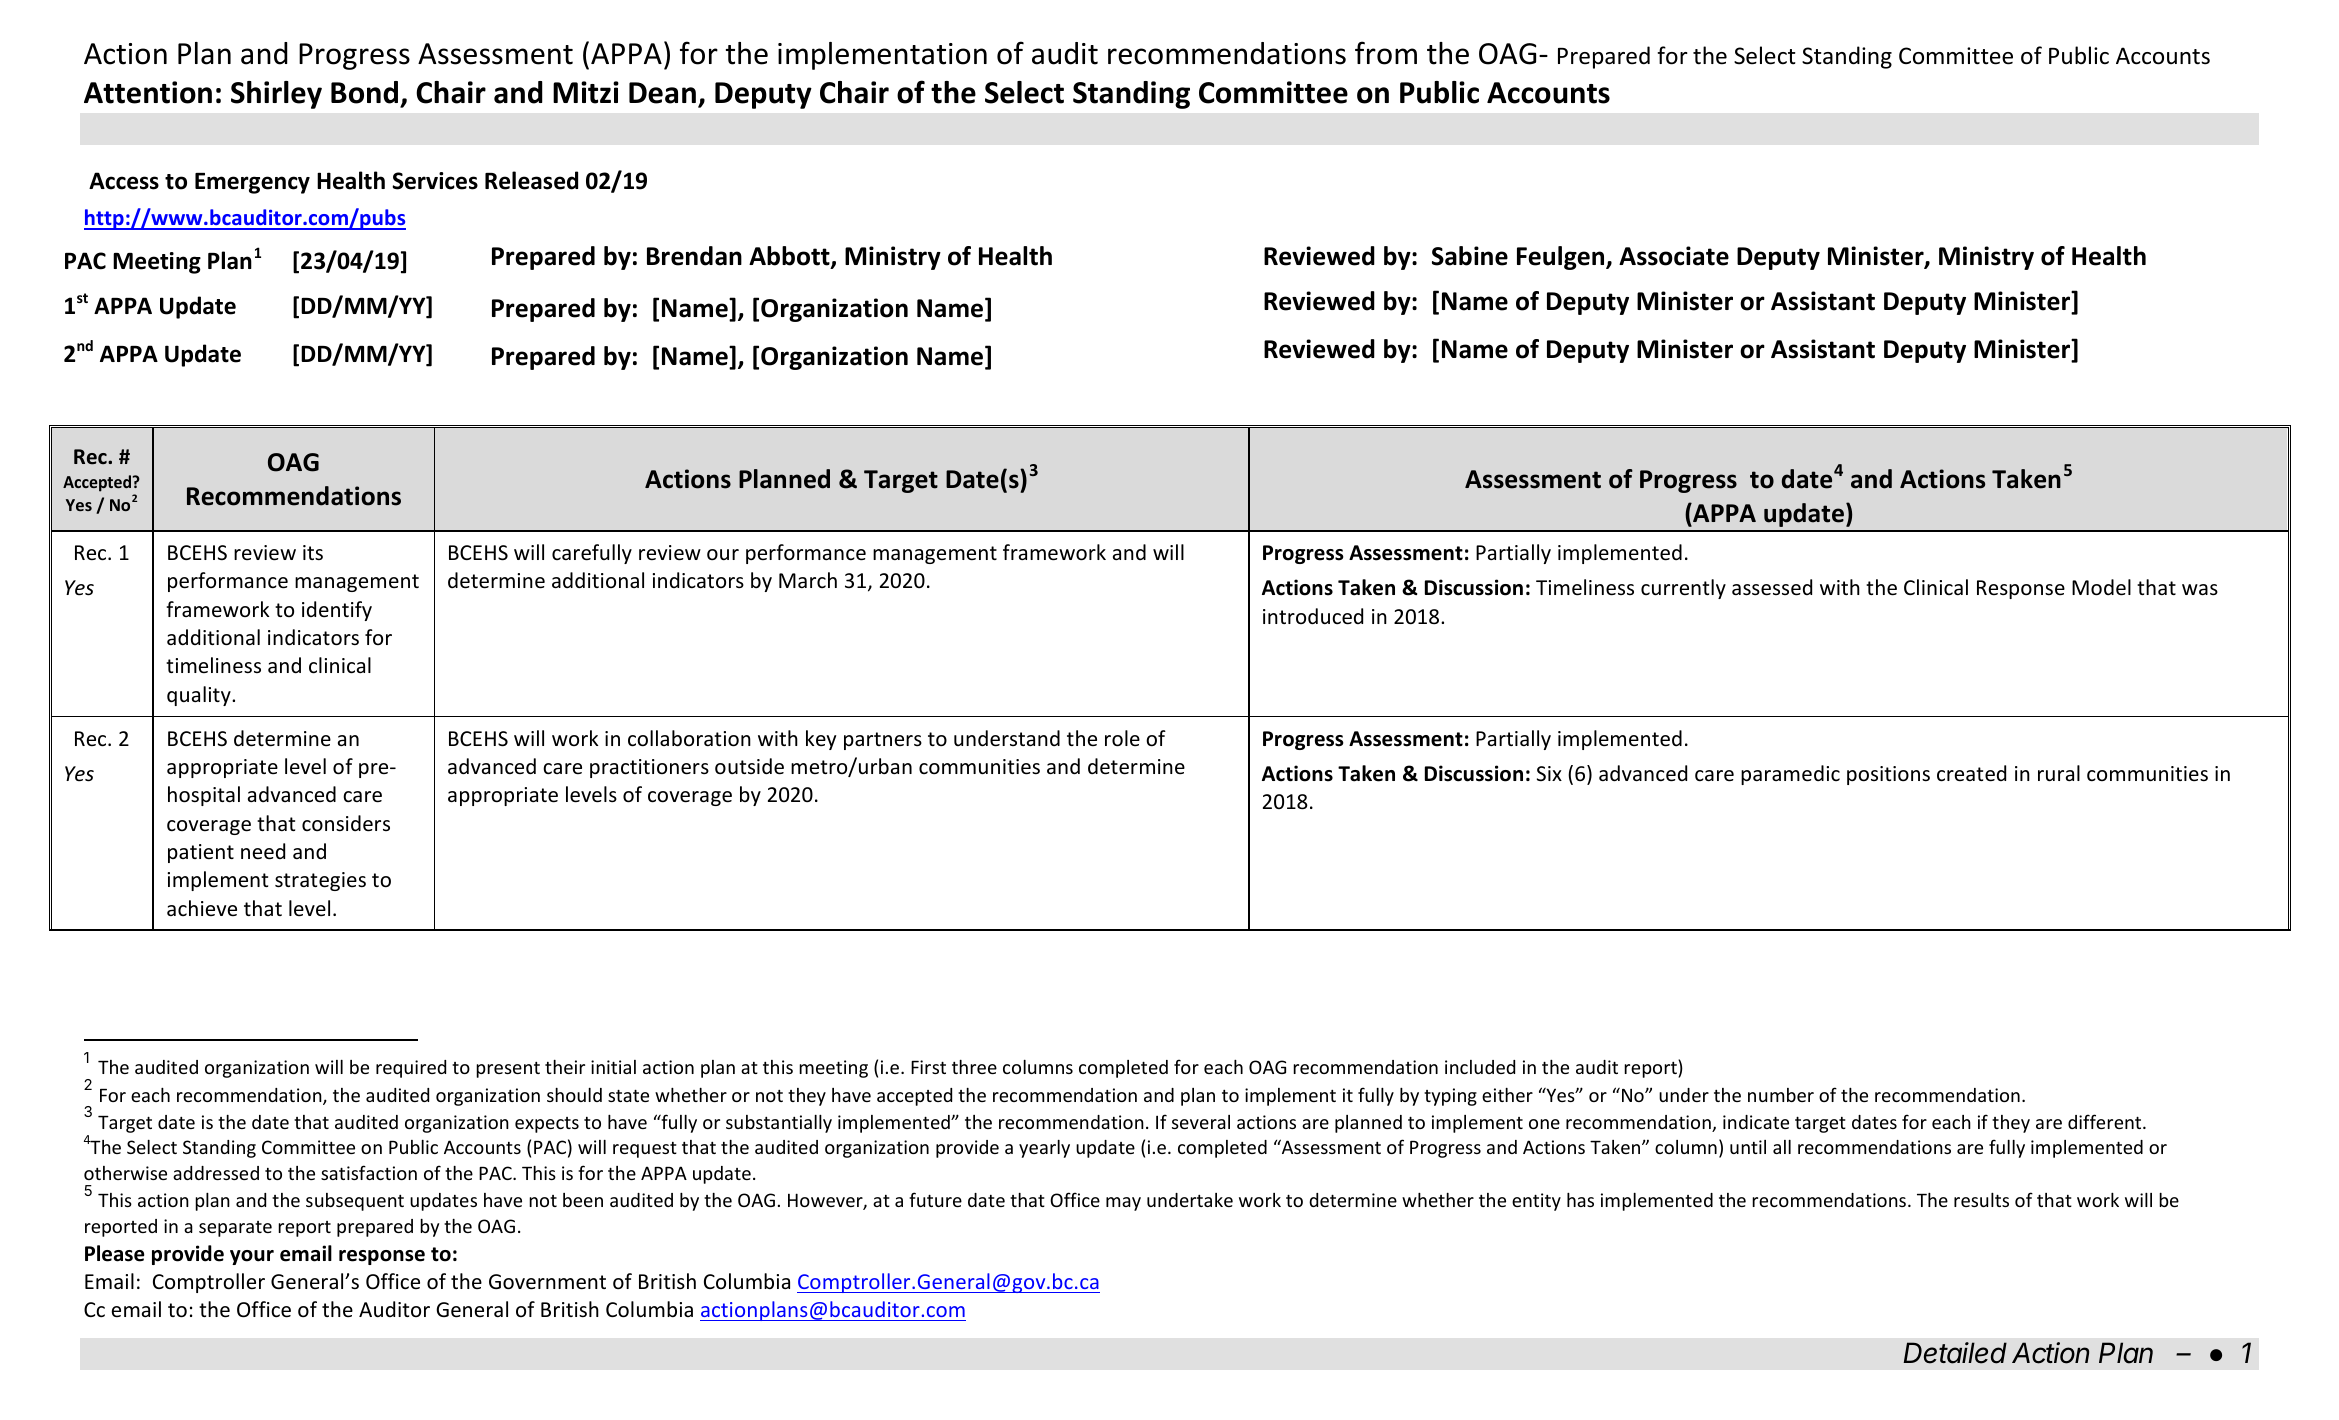 The image size is (2339, 1420). Describe the element at coordinates (1122, 738) in the screenshot. I see `role` at that location.
